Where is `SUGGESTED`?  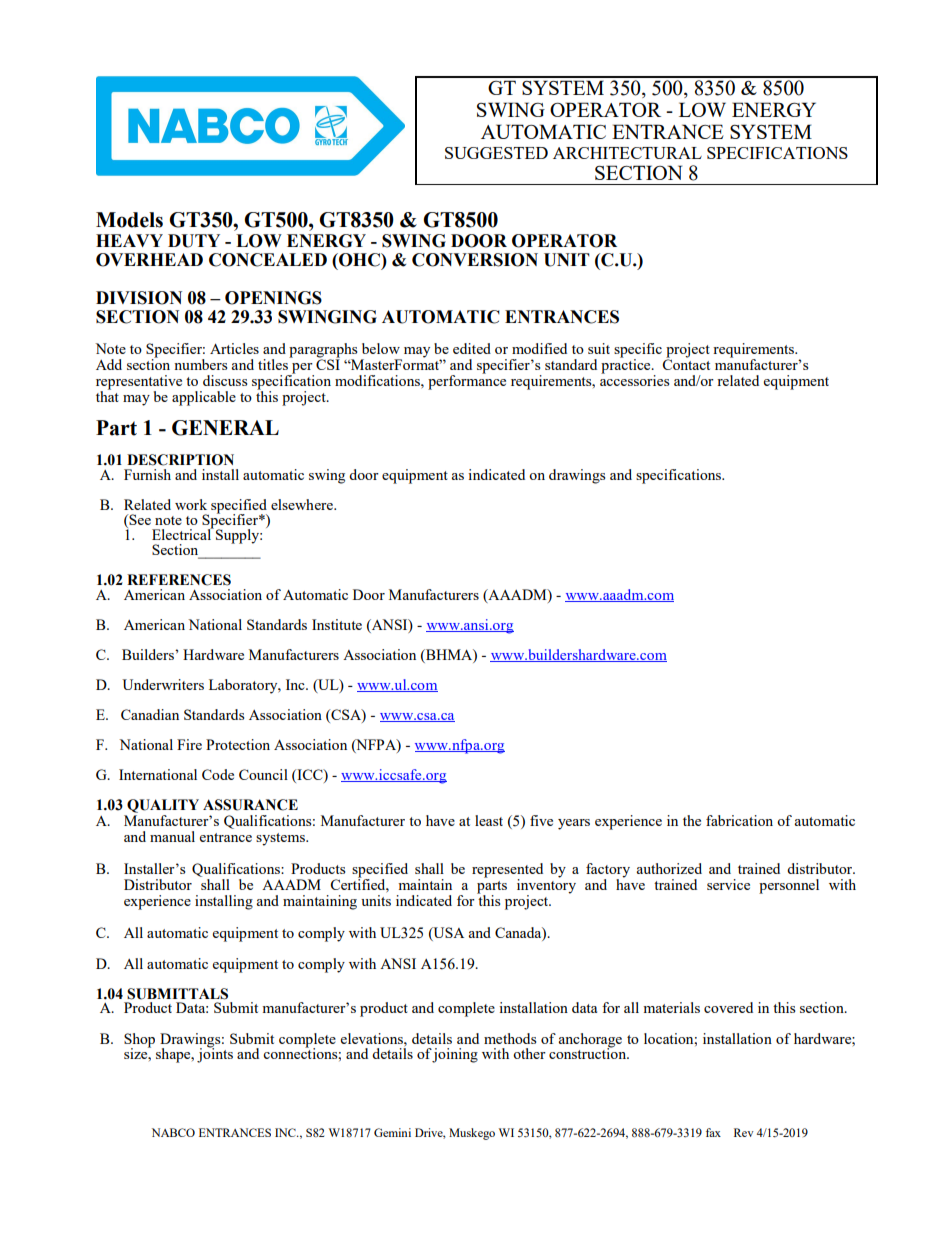 SUGGESTED is located at coordinates (496, 153).
